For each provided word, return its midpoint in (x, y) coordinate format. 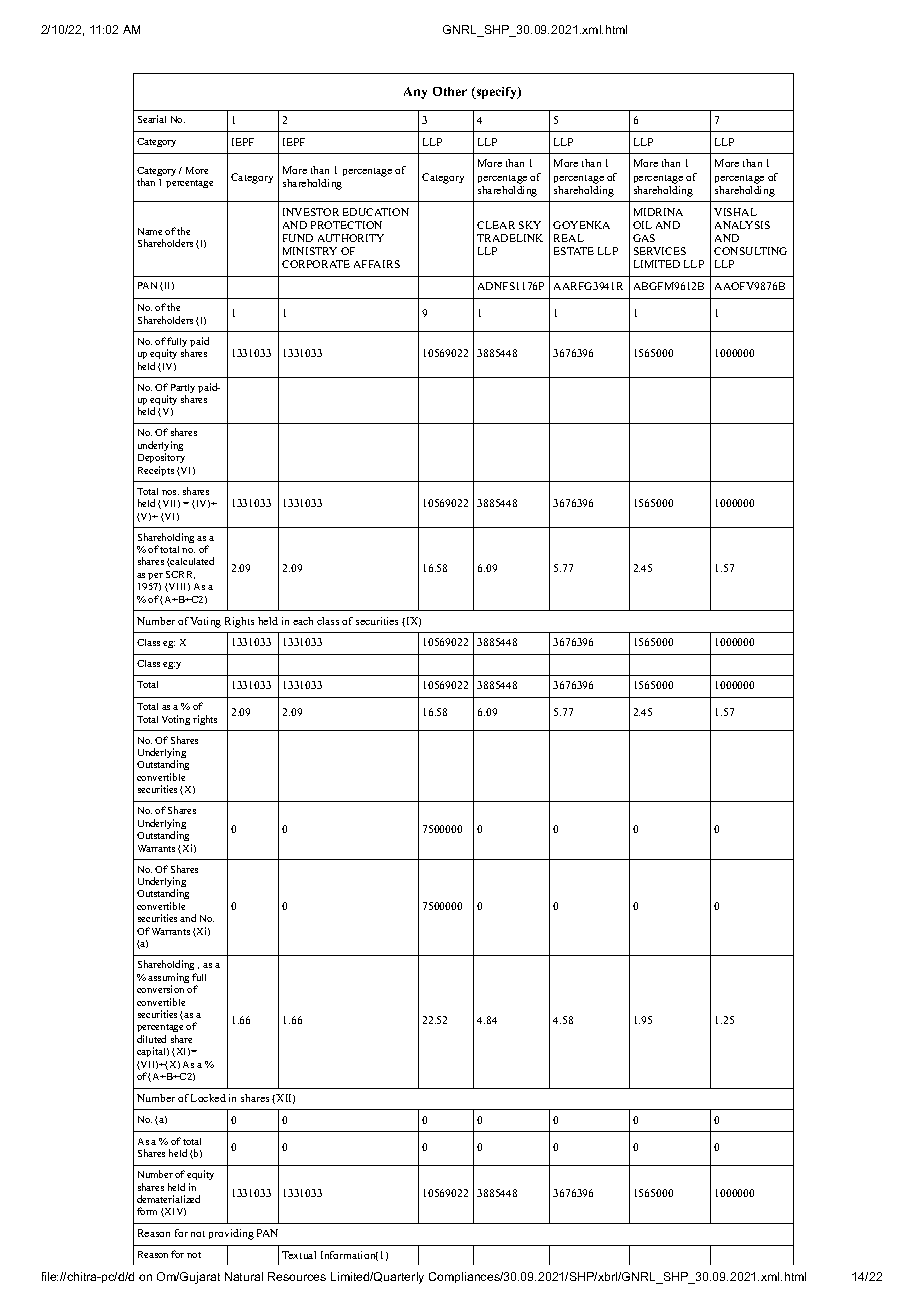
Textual (299, 1255)
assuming (168, 979)
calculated (191, 562)
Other (450, 91)
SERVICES (660, 251)
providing (231, 1234)
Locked (208, 1098)
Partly (183, 390)
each (303, 621)
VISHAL (735, 212)
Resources (297, 1276)
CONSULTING (750, 251)
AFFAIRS (377, 264)
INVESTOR (311, 212)
